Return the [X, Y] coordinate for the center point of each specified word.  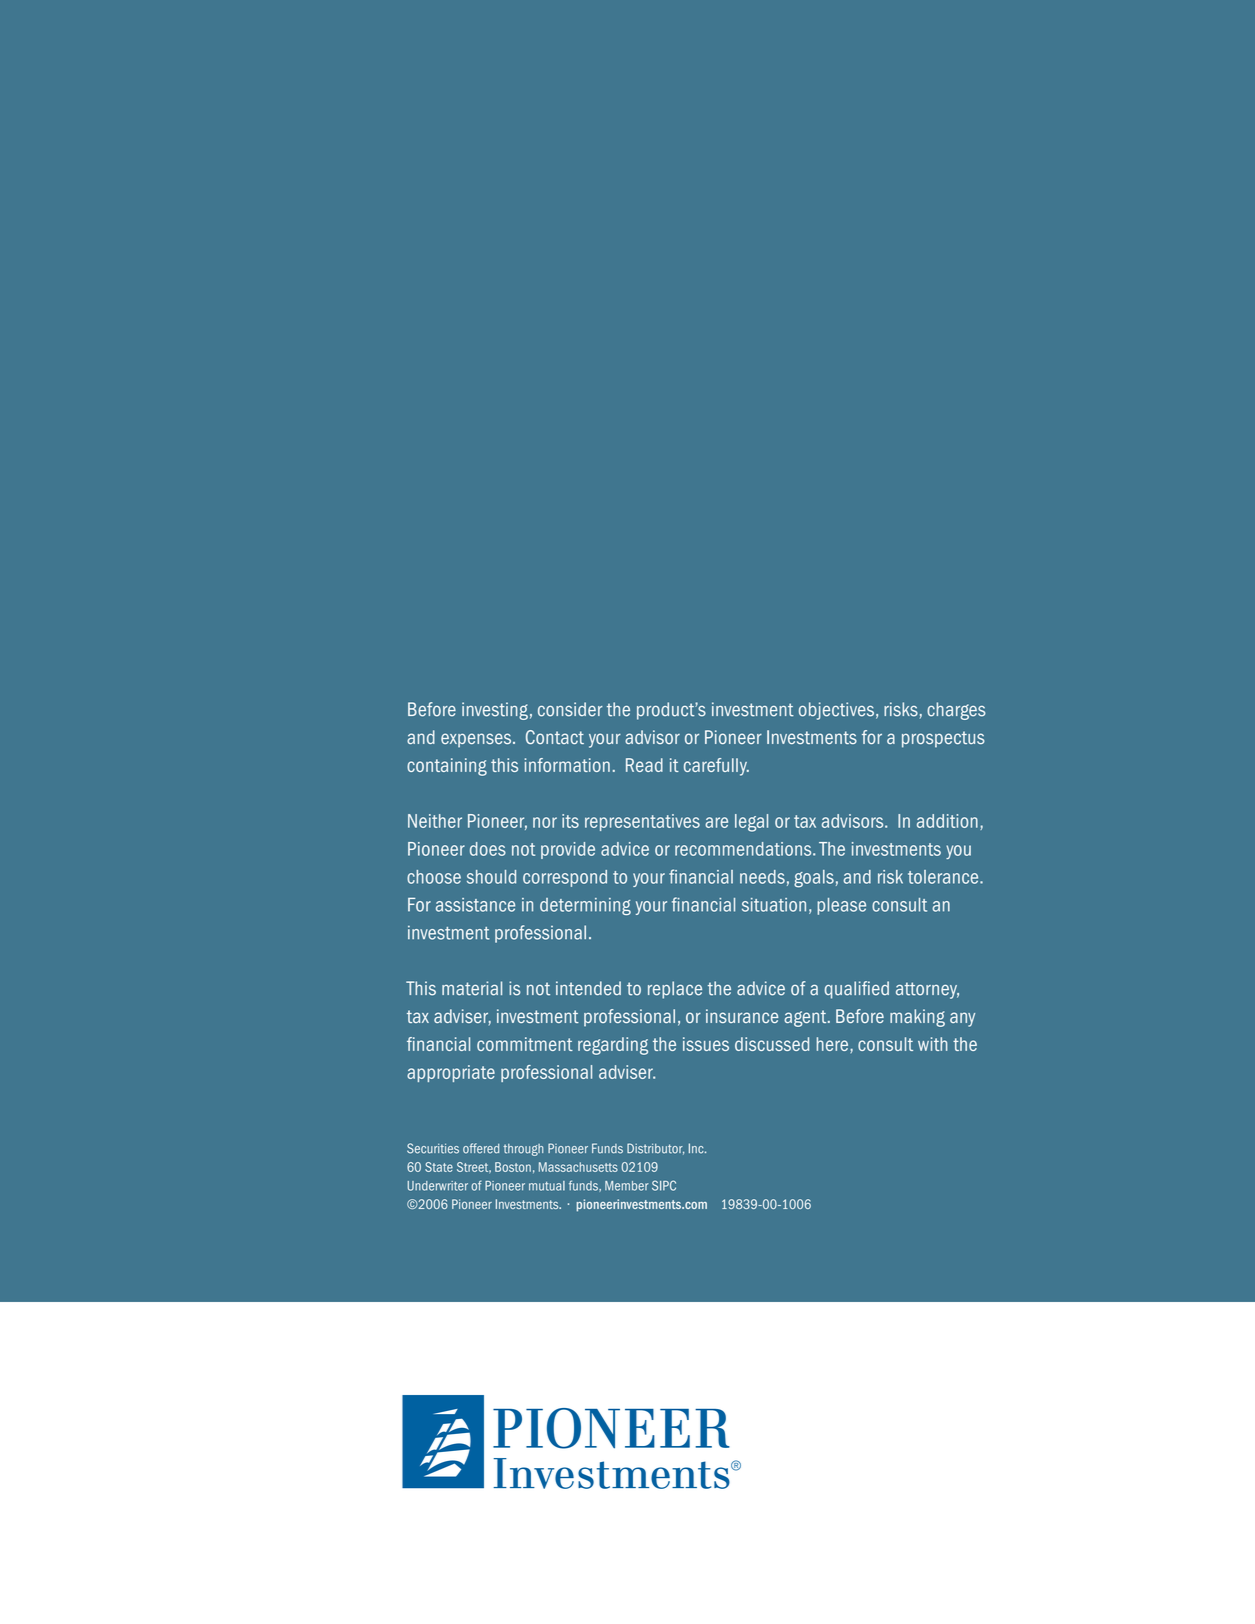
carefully [716, 767]
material [472, 988]
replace [675, 990]
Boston [513, 1167]
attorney [927, 990]
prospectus [943, 739]
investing [495, 711]
